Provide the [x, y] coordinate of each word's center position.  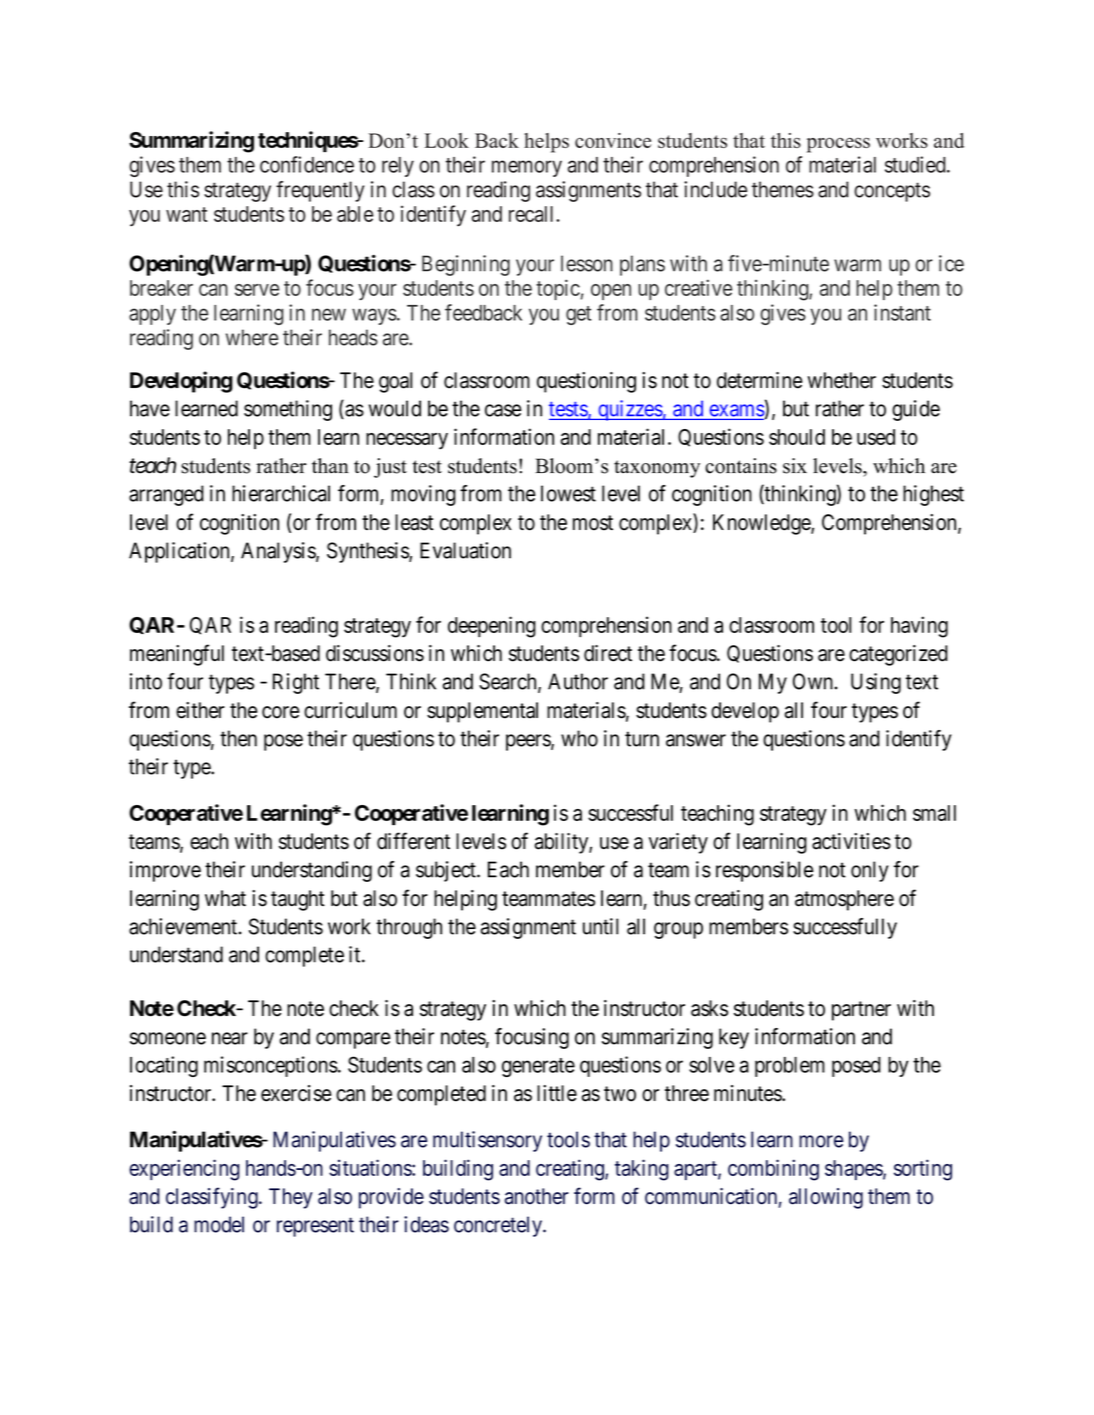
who [579, 738]
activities [851, 841]
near [230, 1038]
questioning [586, 382]
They [291, 1198]
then [238, 738]
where [252, 337]
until [600, 926]
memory [527, 168]
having [919, 627]
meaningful [177, 655]
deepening [492, 627]
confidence [307, 164]
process [838, 145]
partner [861, 1011]
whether [842, 380]
